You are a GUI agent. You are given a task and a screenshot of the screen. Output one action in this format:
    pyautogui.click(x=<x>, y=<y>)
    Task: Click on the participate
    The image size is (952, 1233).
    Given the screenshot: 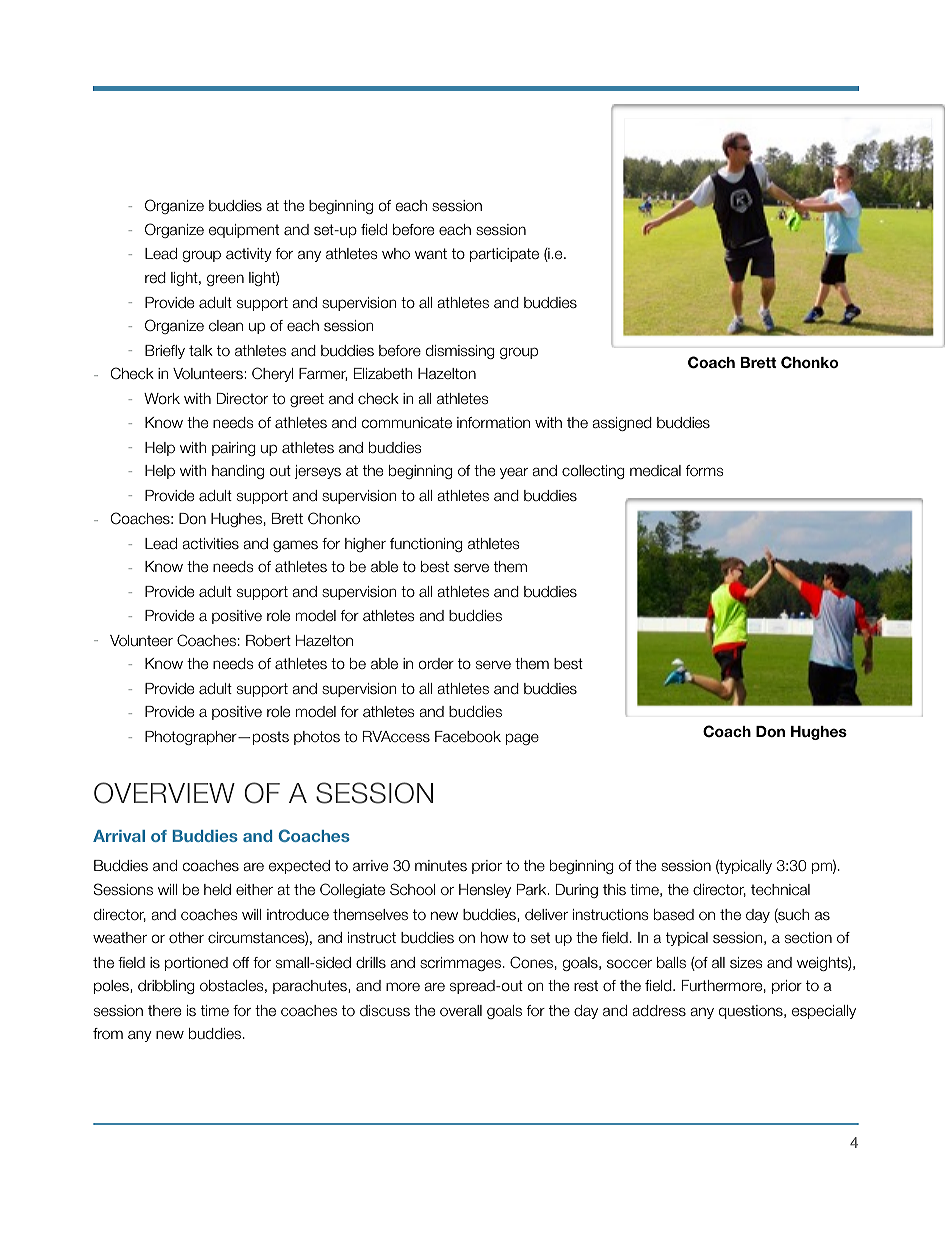 What is the action you would take?
    pyautogui.click(x=504, y=255)
